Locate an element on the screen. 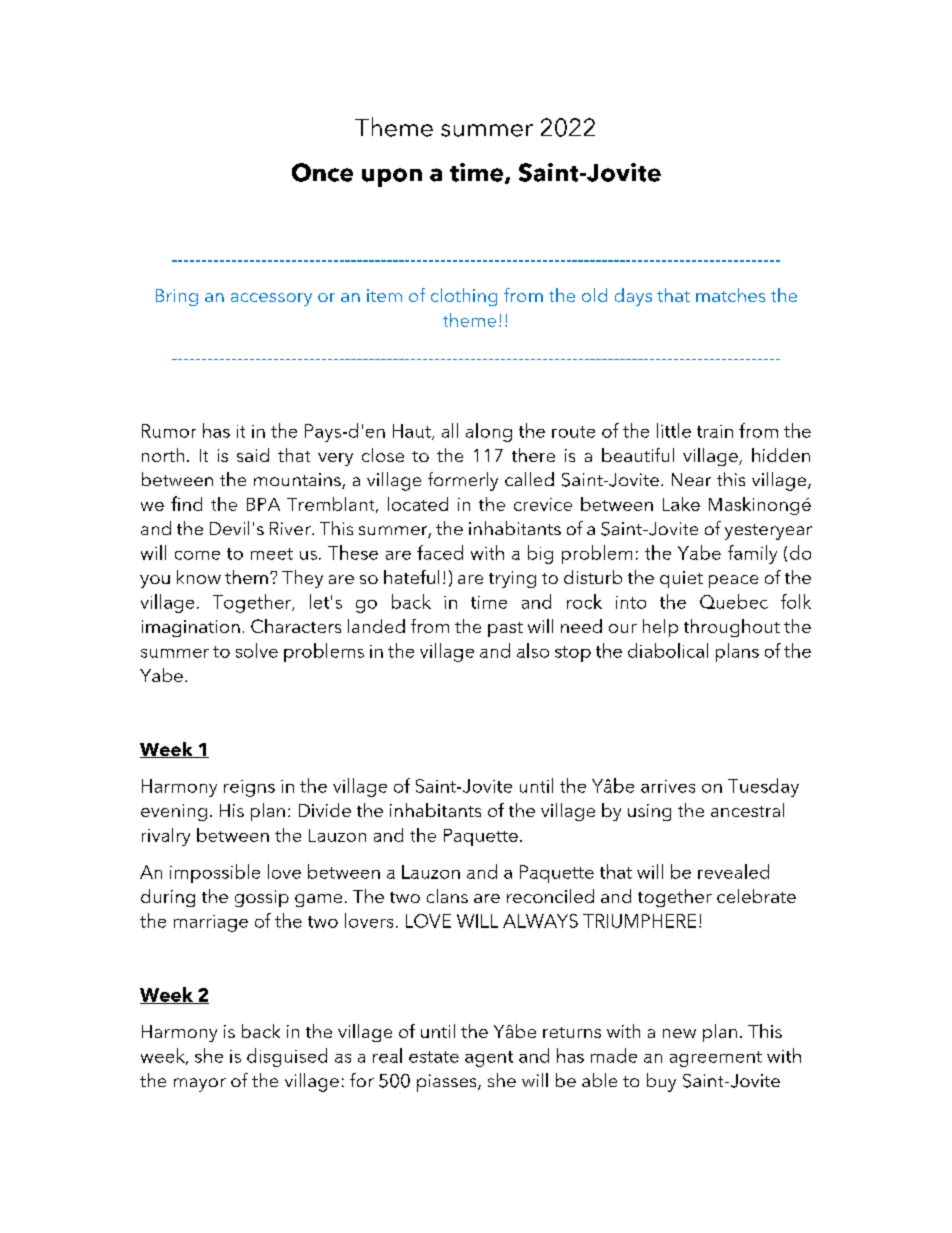 This screenshot has height=1233, width=952. upon is located at coordinates (392, 177).
